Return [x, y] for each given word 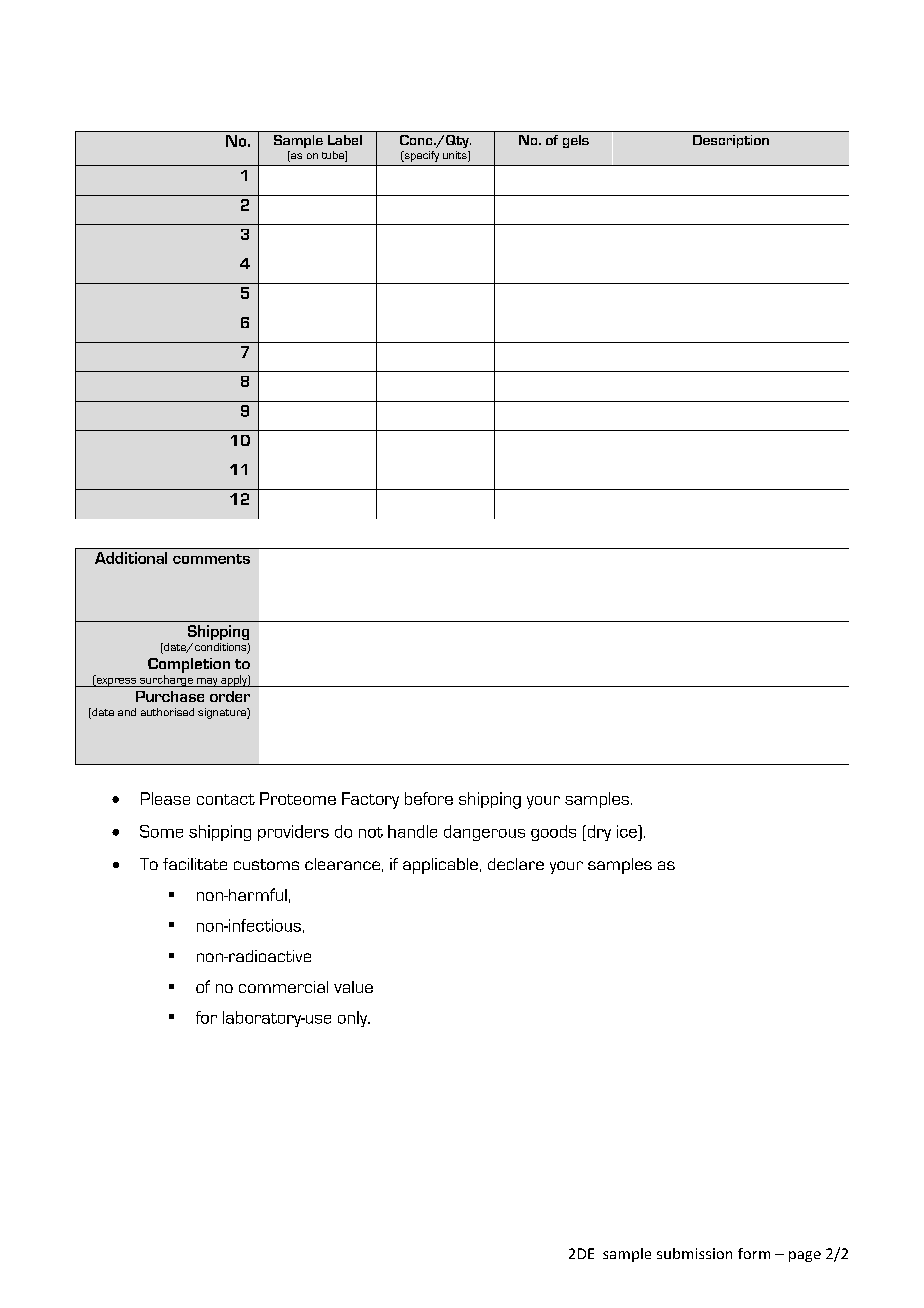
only [353, 1019]
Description [731, 141]
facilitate [195, 864]
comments [211, 559]
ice [628, 831]
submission [694, 1253]
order [230, 696]
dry [598, 833]
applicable [440, 866]
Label [345, 140]
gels [576, 141]
